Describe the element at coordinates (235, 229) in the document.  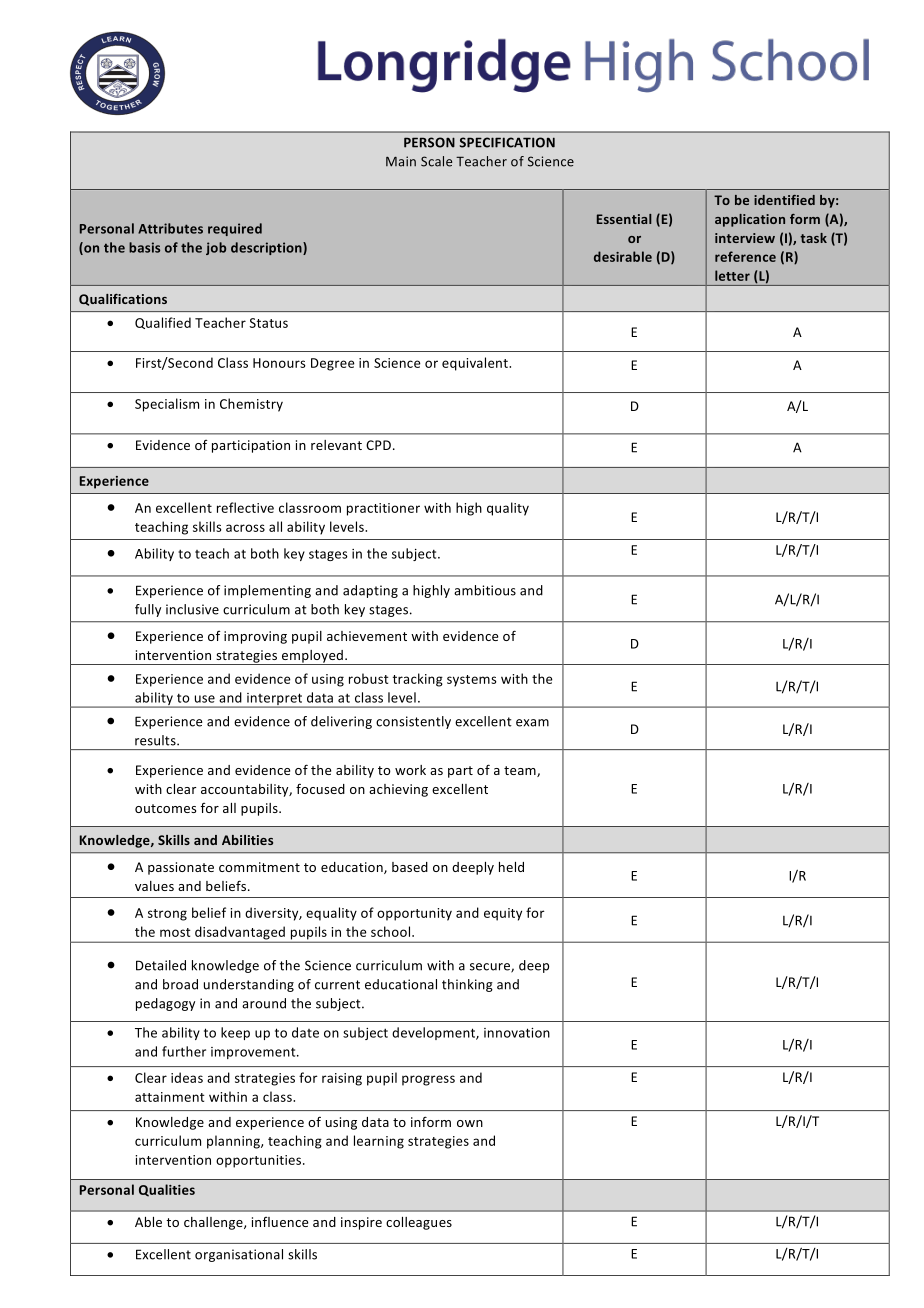
I see `required` at that location.
